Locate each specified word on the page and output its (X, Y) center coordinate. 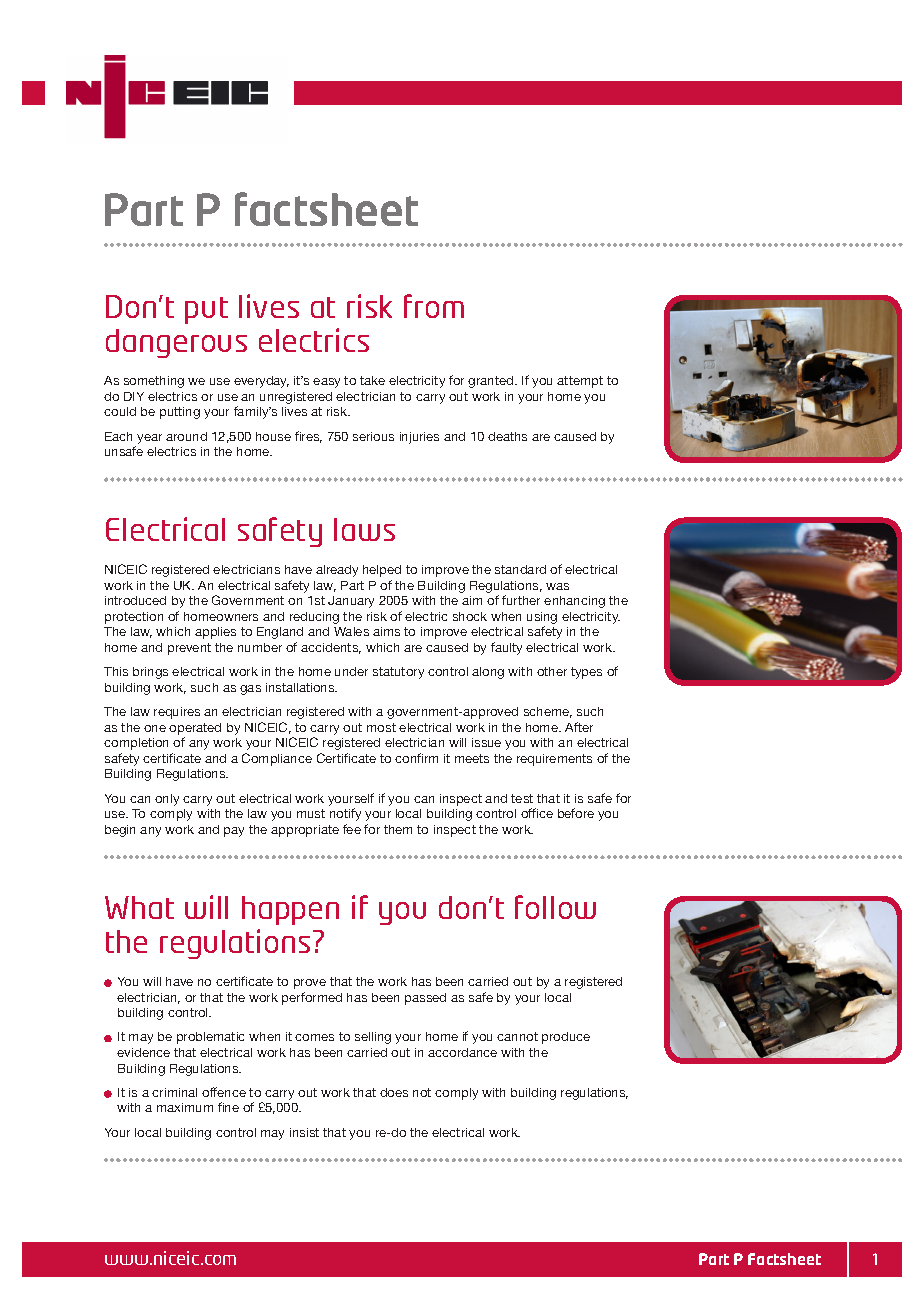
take (372, 380)
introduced (135, 600)
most (381, 727)
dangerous (176, 343)
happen (290, 910)
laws (364, 529)
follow (555, 907)
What (139, 907)
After (579, 727)
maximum (185, 1107)
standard (520, 569)
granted (492, 382)
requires (177, 713)
